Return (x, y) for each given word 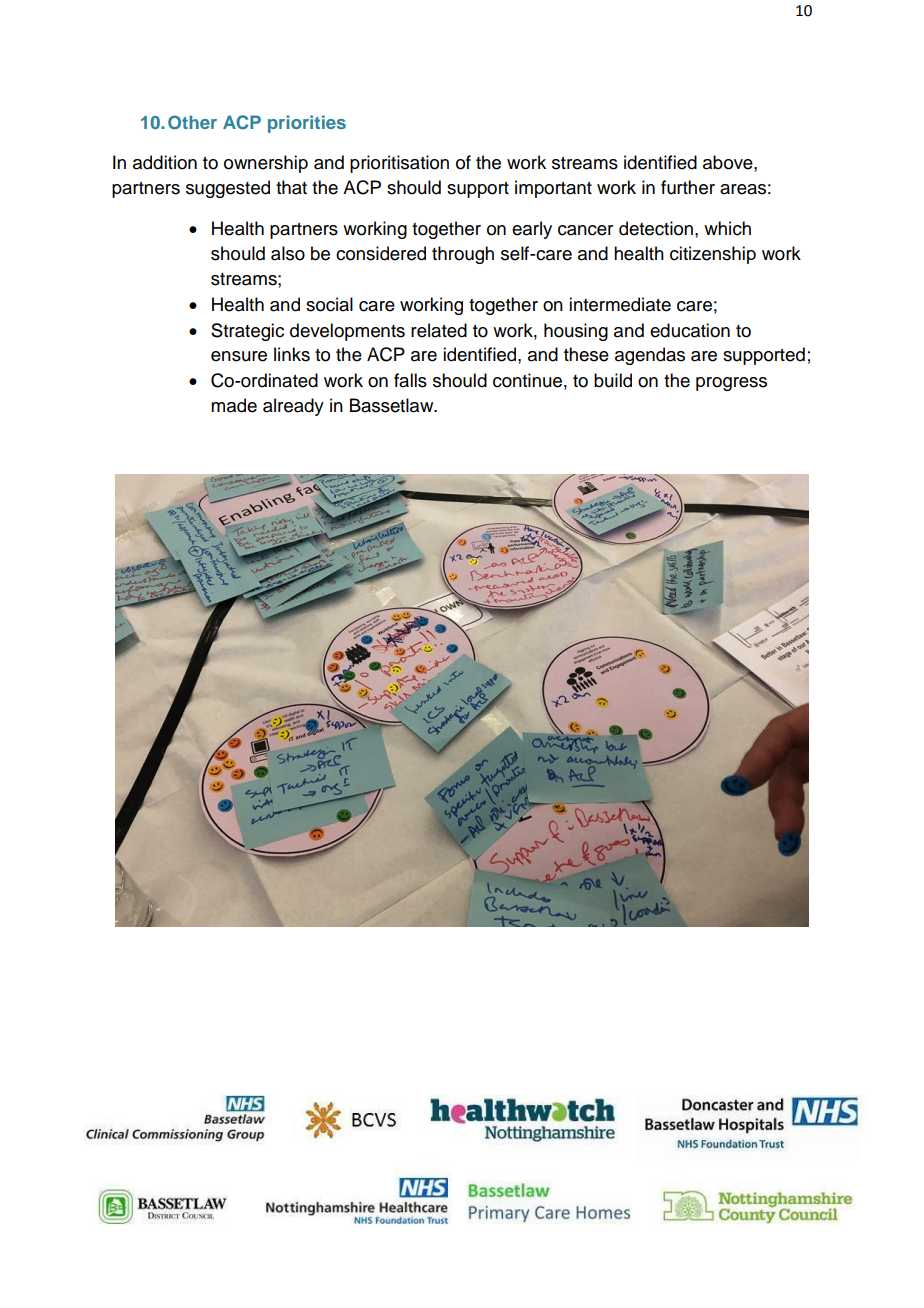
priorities (307, 124)
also (288, 253)
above (729, 162)
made (234, 405)
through (463, 255)
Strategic (247, 332)
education (690, 330)
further (688, 187)
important (553, 189)
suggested (228, 189)
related (439, 330)
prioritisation (399, 164)
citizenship (713, 255)
